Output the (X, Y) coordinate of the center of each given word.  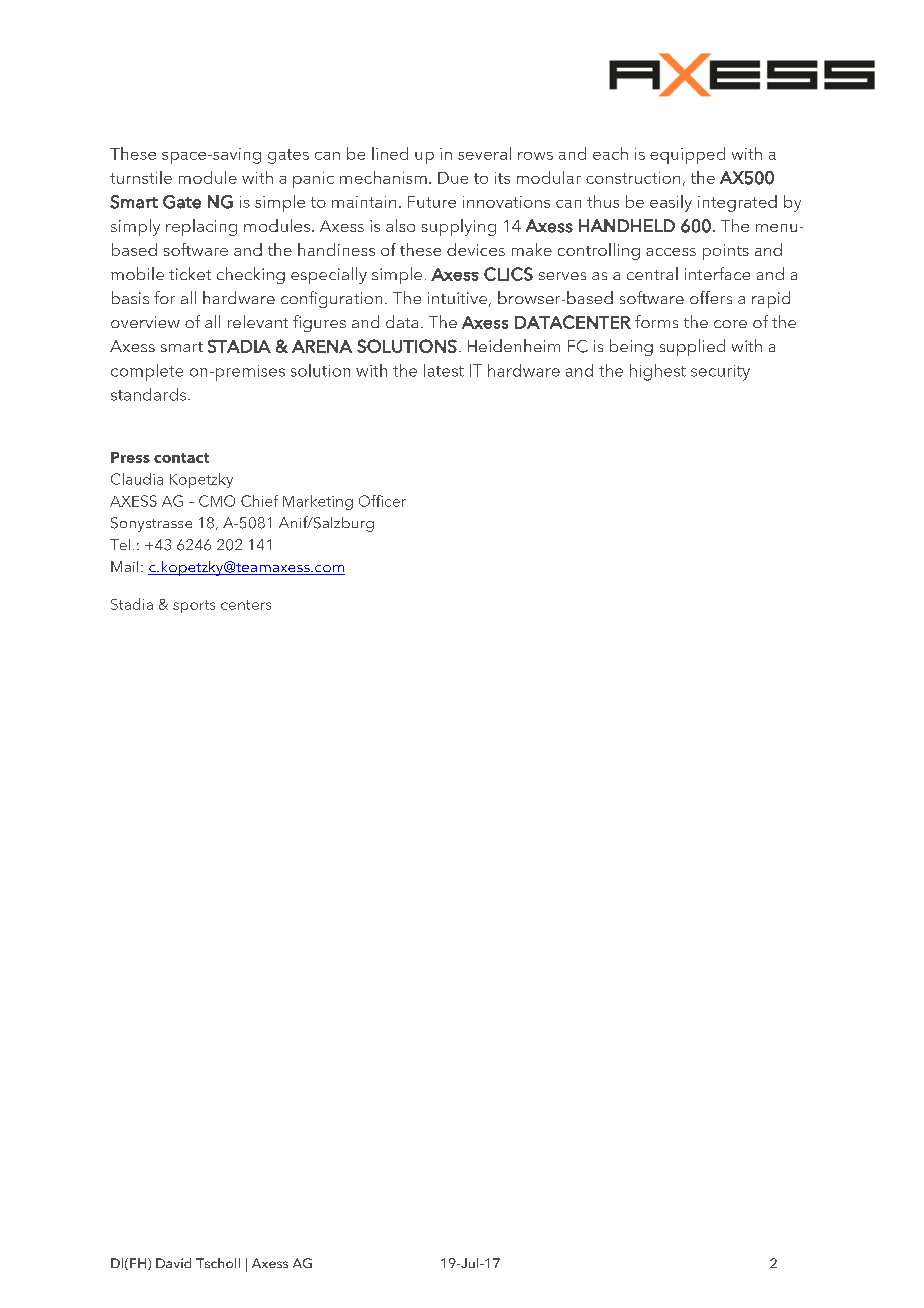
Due (453, 178)
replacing (201, 227)
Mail (124, 566)
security (720, 373)
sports (194, 606)
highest (658, 372)
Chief (259, 501)
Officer (382, 501)
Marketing (318, 502)
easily (671, 203)
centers (246, 605)
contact (181, 458)
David (173, 1263)
